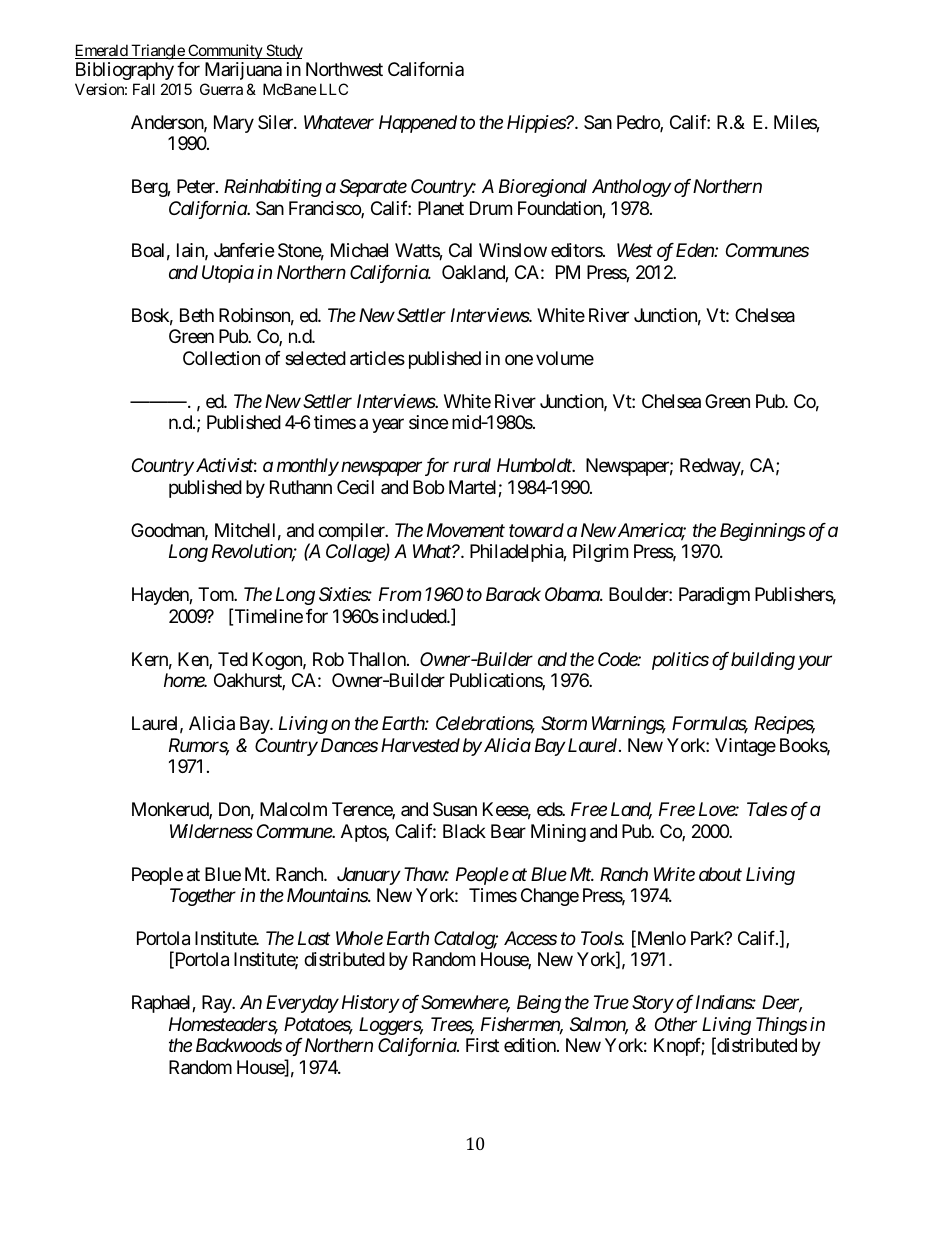 The width and height of the screenshot is (952, 1233). I want to click on Ray, so click(217, 1004).
